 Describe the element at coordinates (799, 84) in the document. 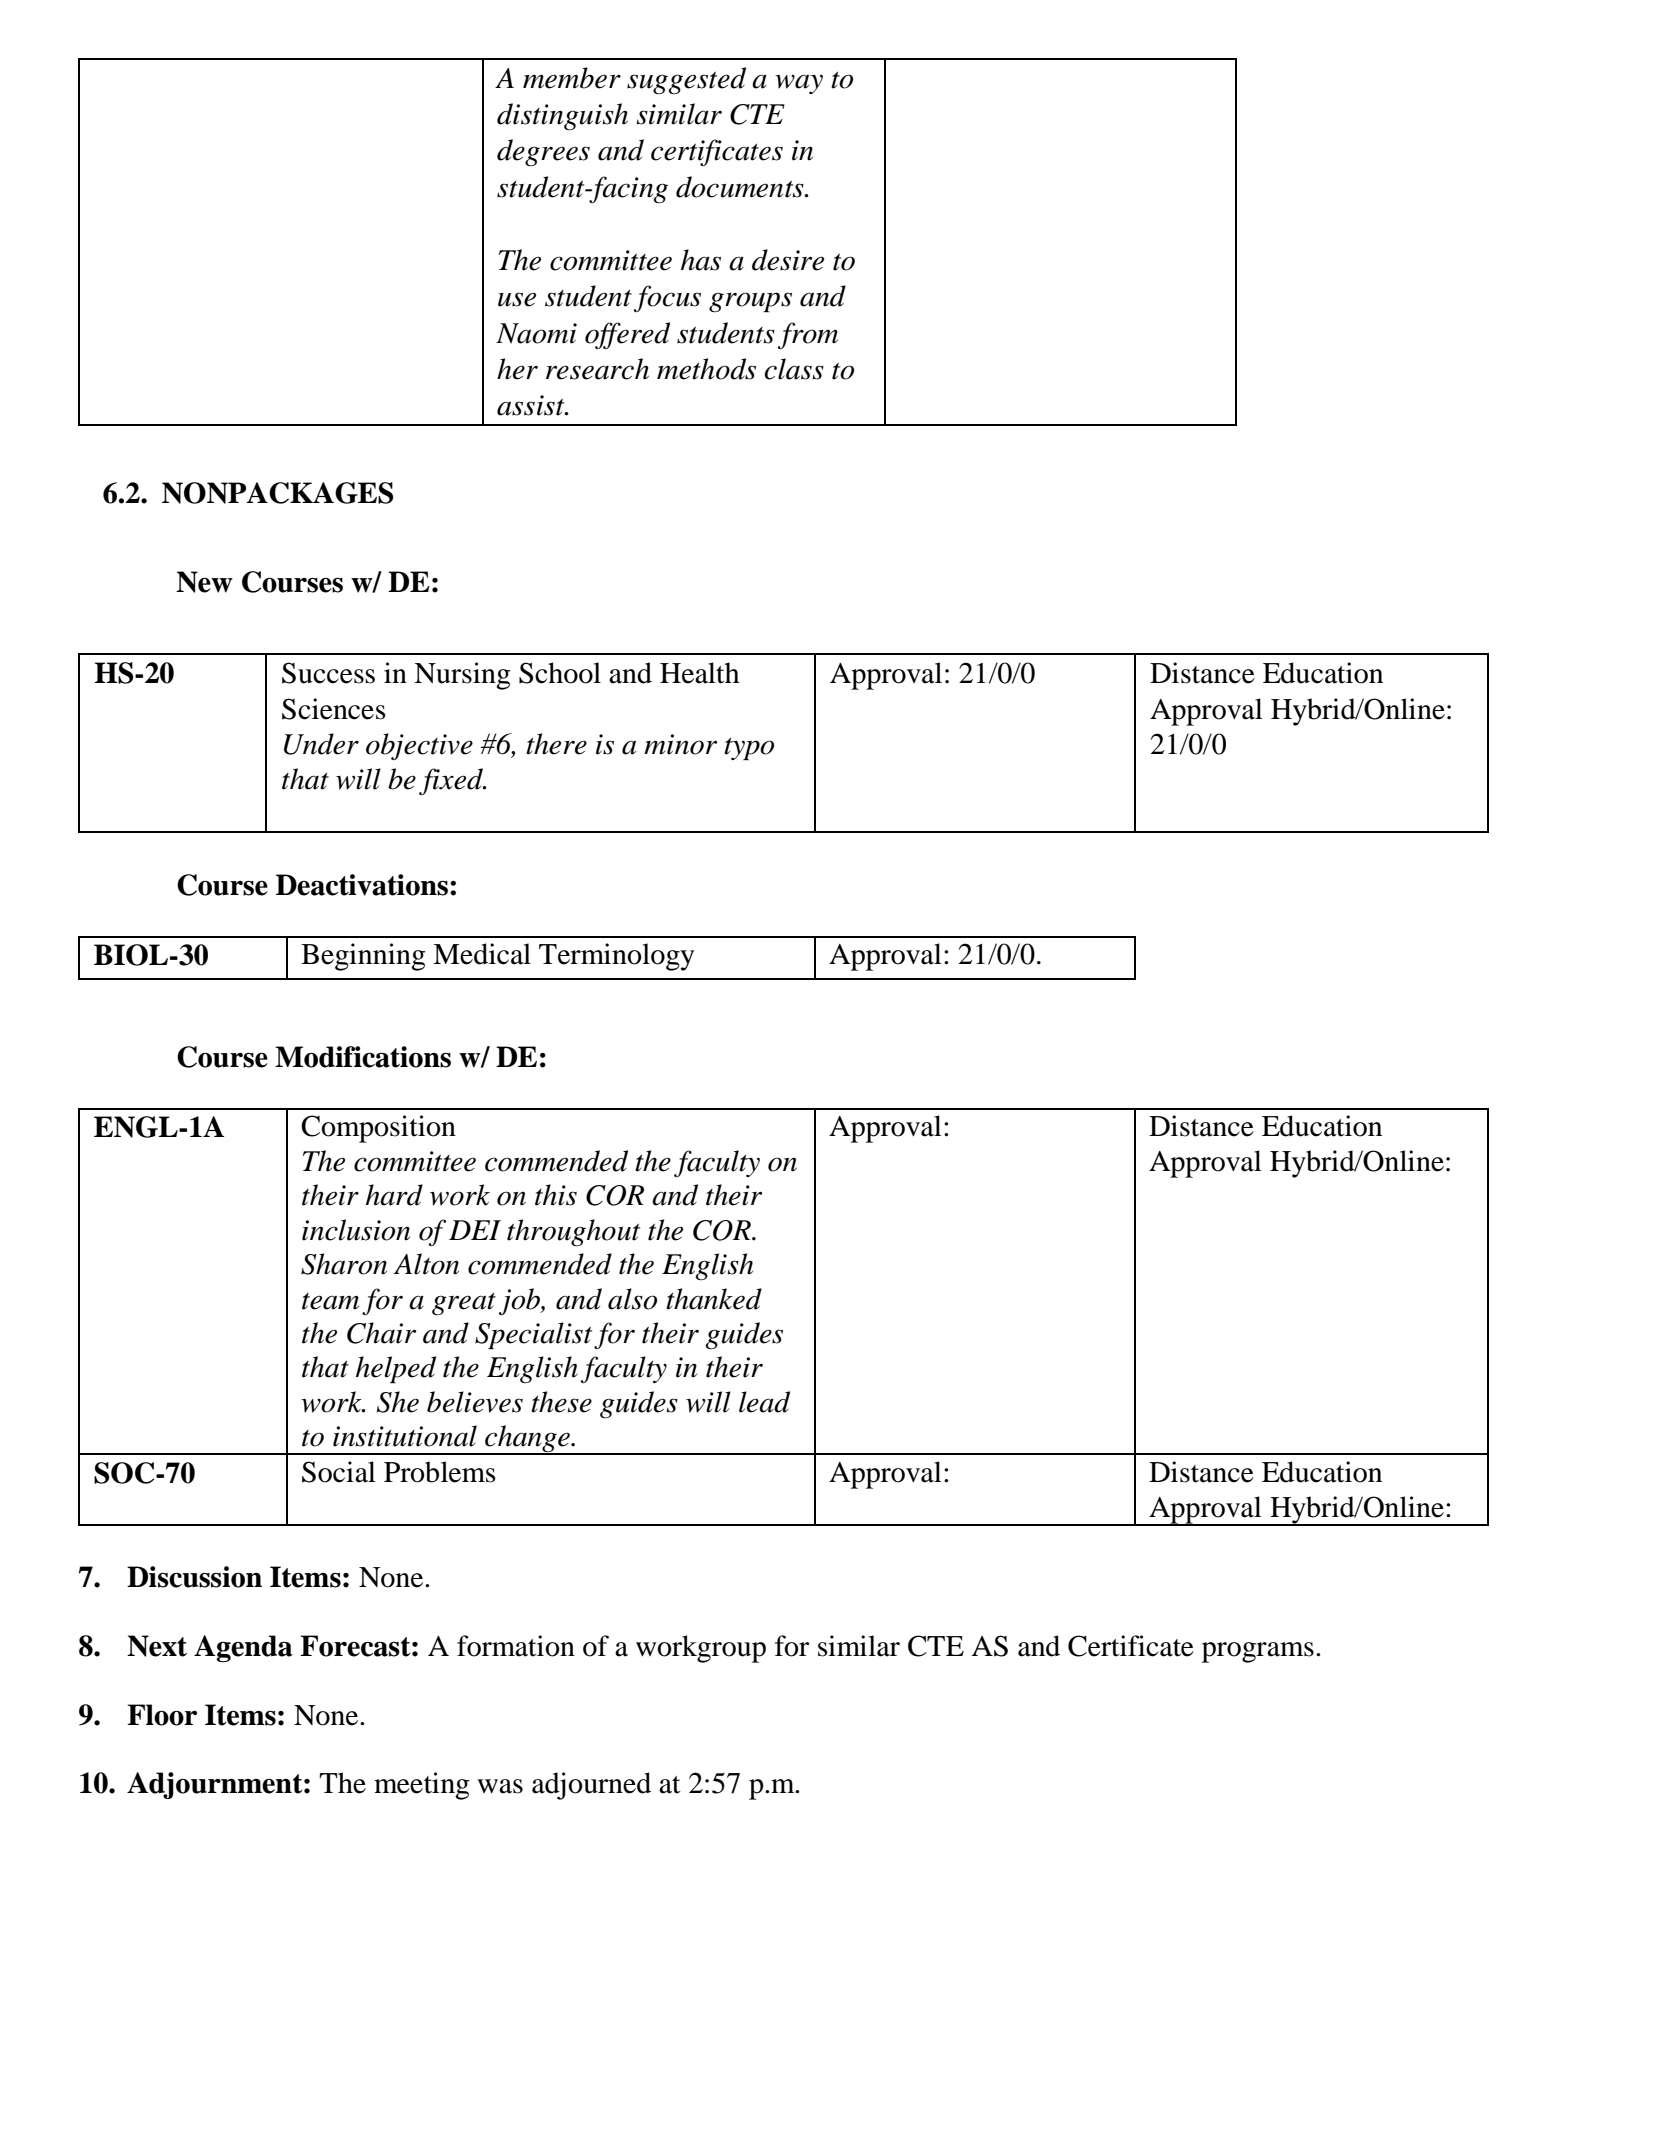

I see `way` at that location.
